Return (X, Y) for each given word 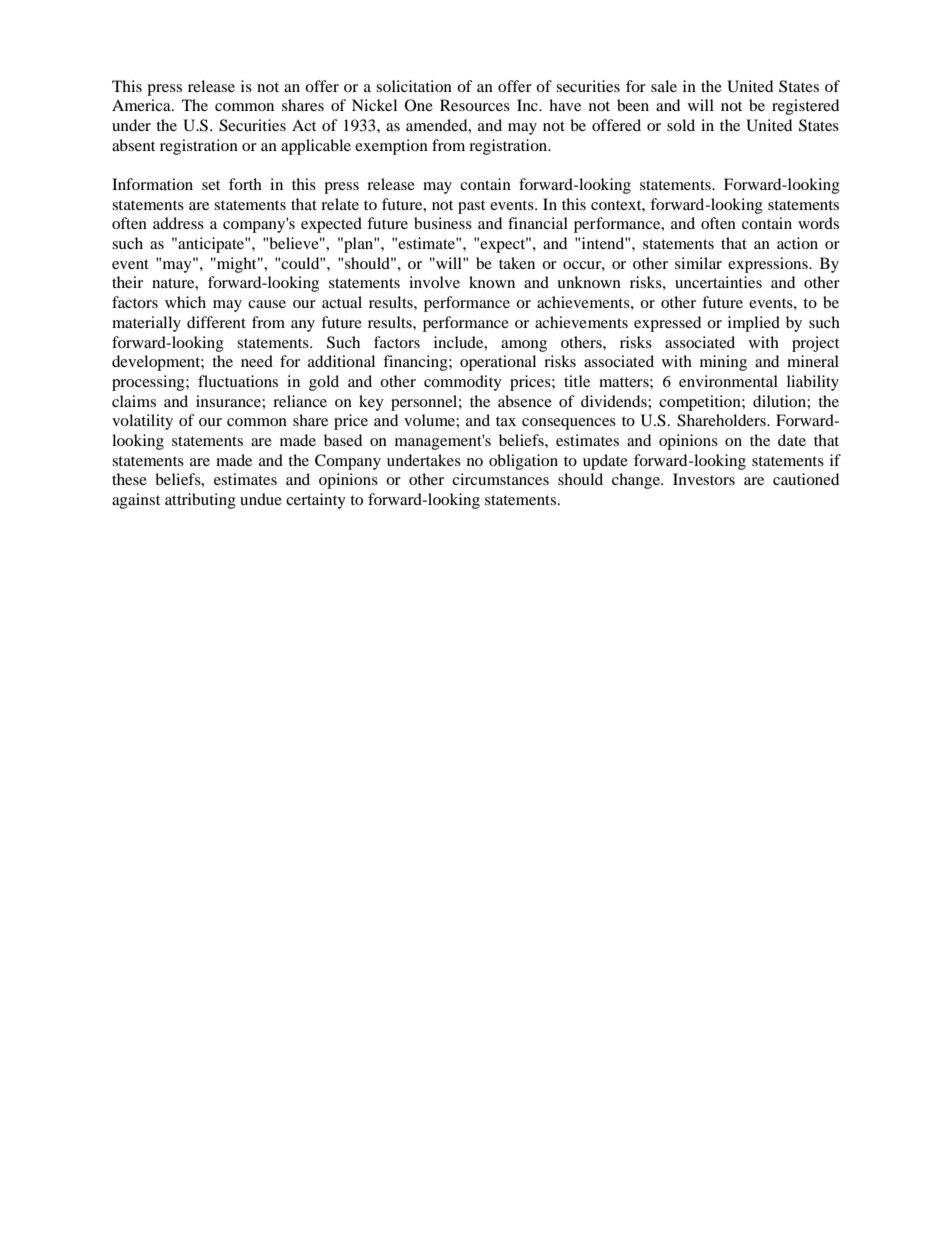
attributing (200, 501)
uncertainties (718, 282)
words (818, 223)
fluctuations (238, 381)
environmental (728, 381)
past (471, 207)
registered (805, 107)
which (185, 302)
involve (434, 282)
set (211, 185)
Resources (475, 105)
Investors (704, 479)
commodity (463, 383)
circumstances (500, 479)
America (142, 105)
